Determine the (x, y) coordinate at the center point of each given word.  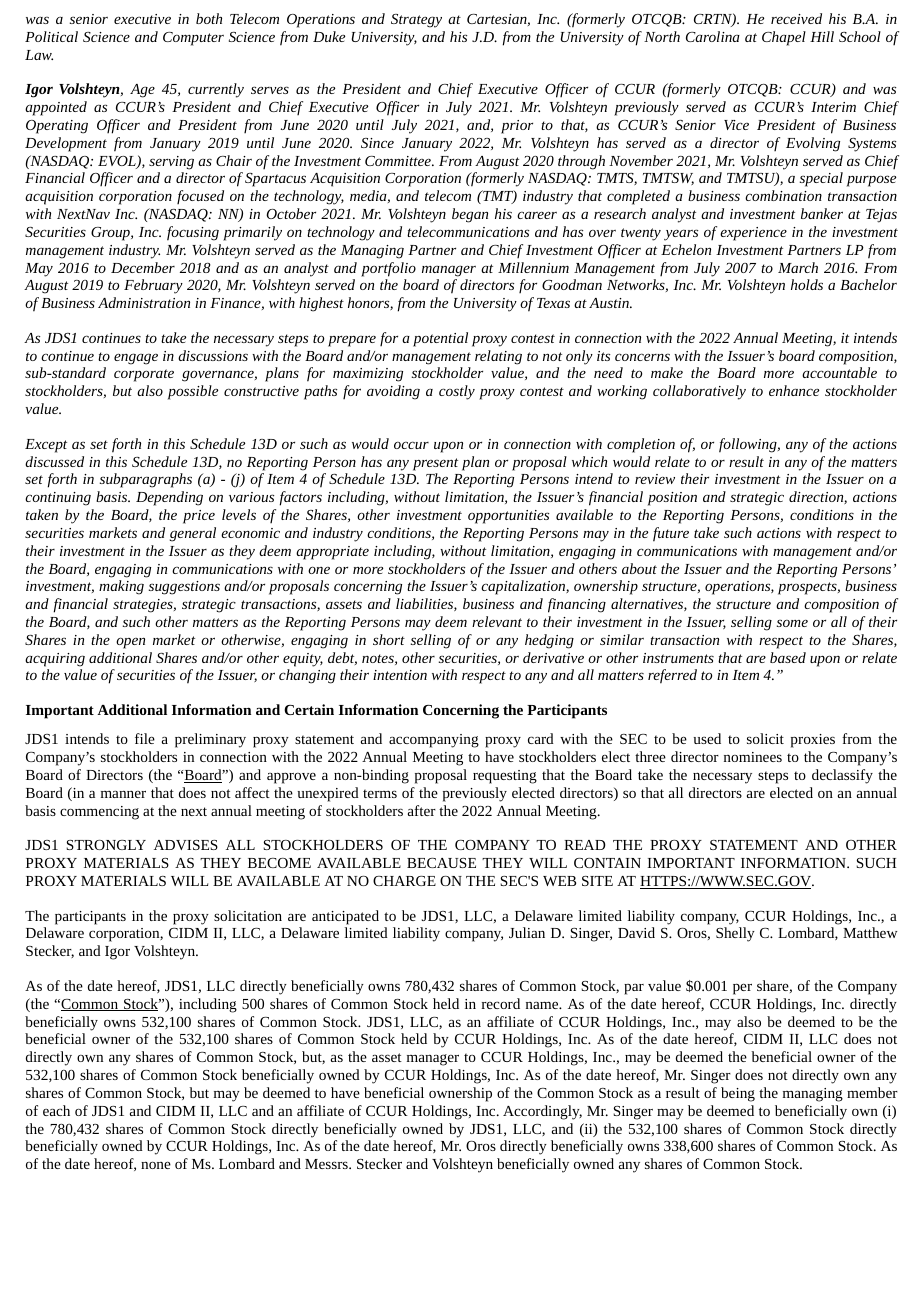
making (121, 587)
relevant (497, 621)
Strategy (416, 21)
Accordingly (542, 1112)
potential (440, 339)
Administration (144, 302)
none (156, 1165)
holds (807, 284)
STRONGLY (106, 845)
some (792, 623)
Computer (193, 39)
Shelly (735, 934)
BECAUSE (441, 863)
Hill (822, 36)
